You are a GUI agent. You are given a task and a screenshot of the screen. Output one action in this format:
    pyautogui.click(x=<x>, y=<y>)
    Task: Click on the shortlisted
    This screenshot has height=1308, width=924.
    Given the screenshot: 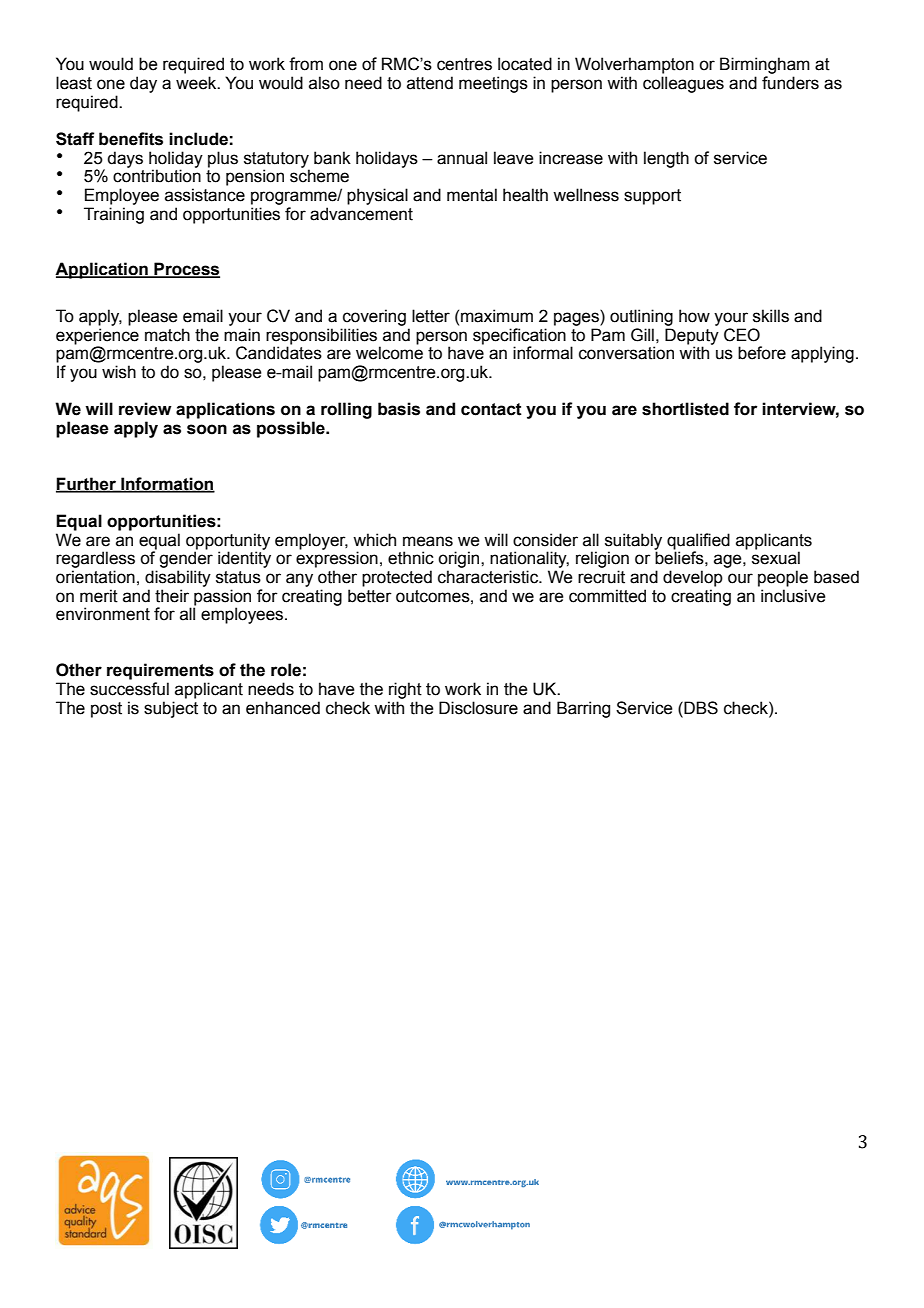 What is the action you would take?
    pyautogui.click(x=685, y=409)
